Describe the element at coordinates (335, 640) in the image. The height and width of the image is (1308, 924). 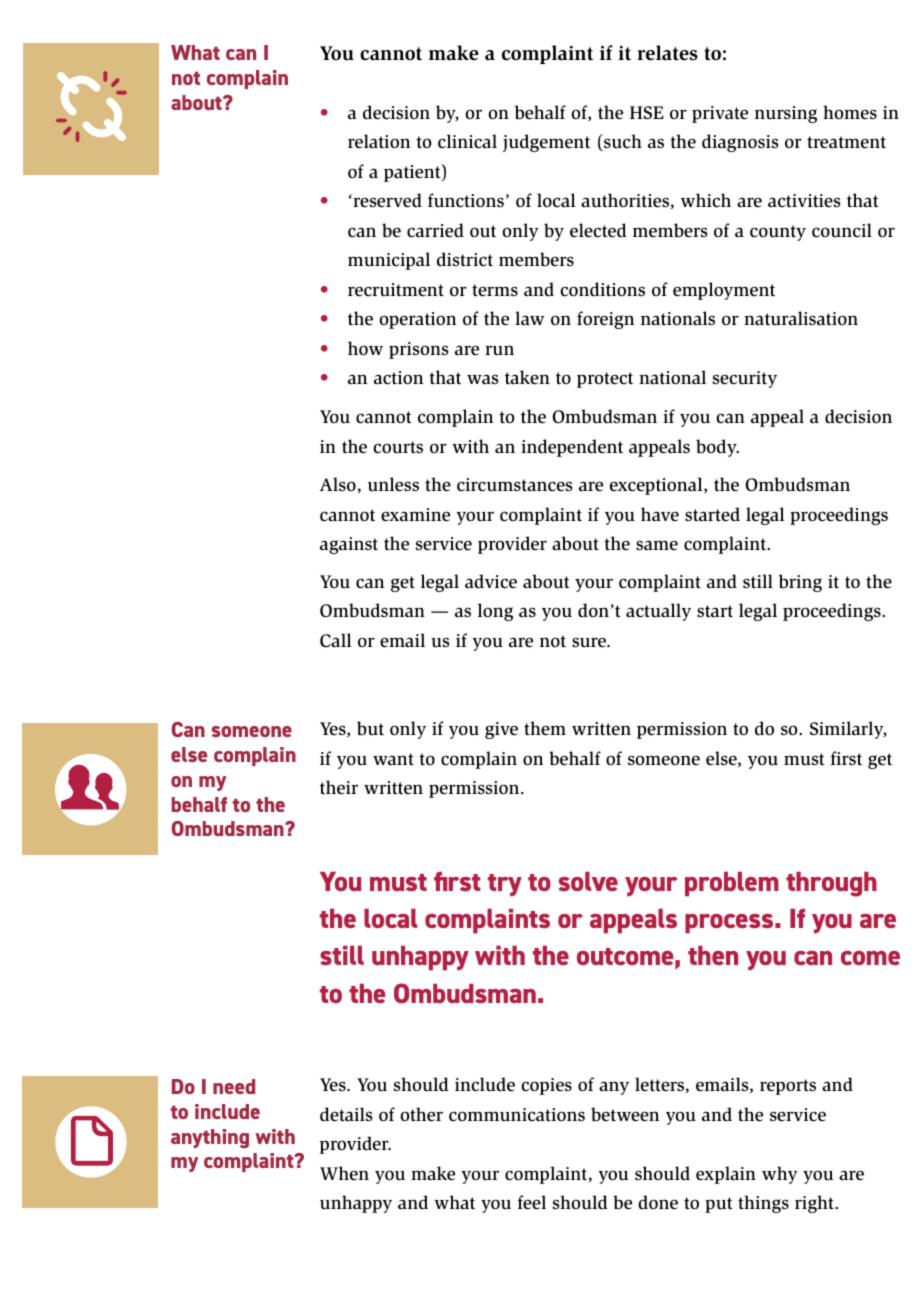
I see `Call` at that location.
